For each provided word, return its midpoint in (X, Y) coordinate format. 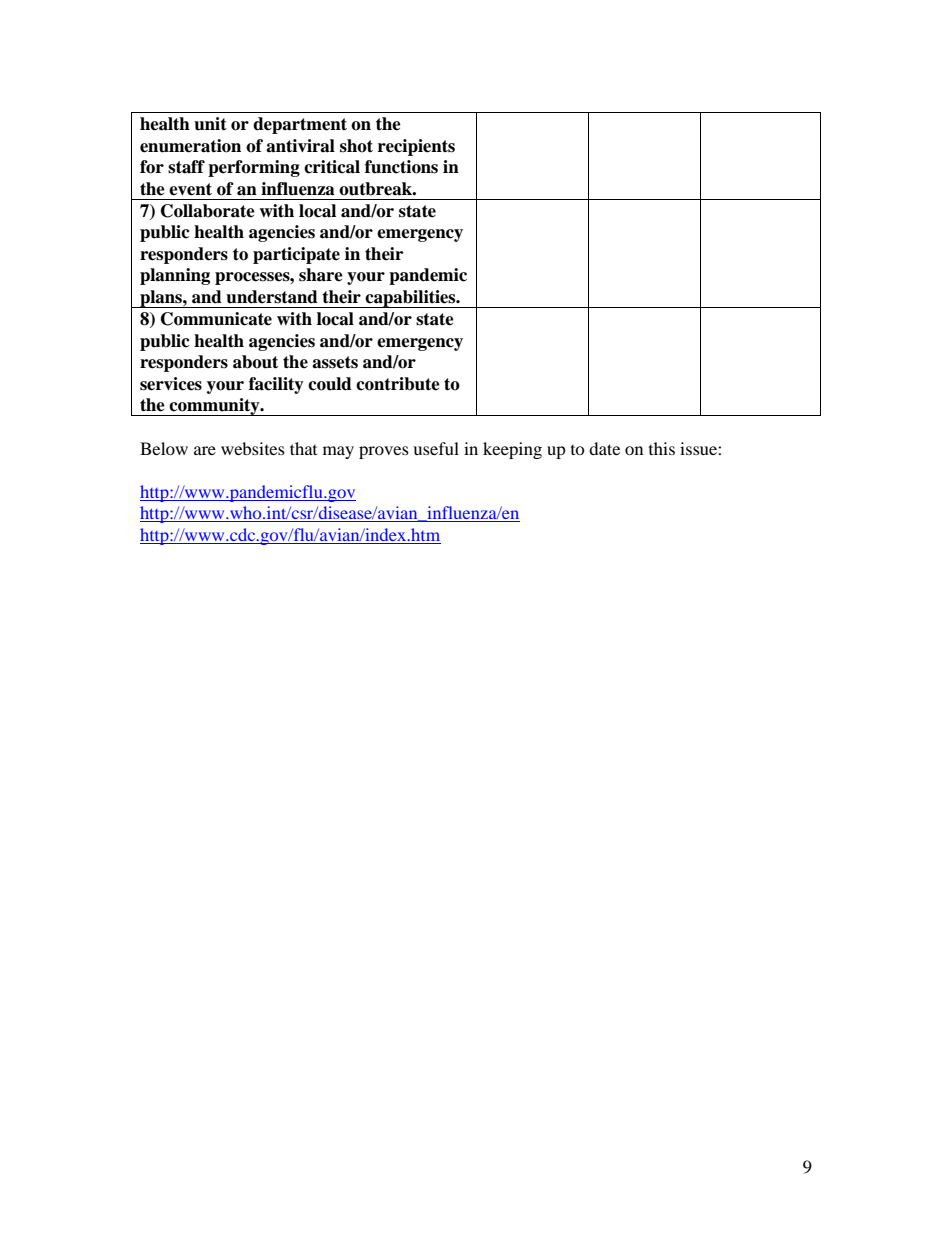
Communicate (216, 319)
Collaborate (208, 211)
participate (296, 255)
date (604, 448)
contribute (398, 384)
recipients (416, 147)
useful (436, 448)
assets (335, 362)
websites (253, 448)
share (321, 275)
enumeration (190, 146)
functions (401, 167)
